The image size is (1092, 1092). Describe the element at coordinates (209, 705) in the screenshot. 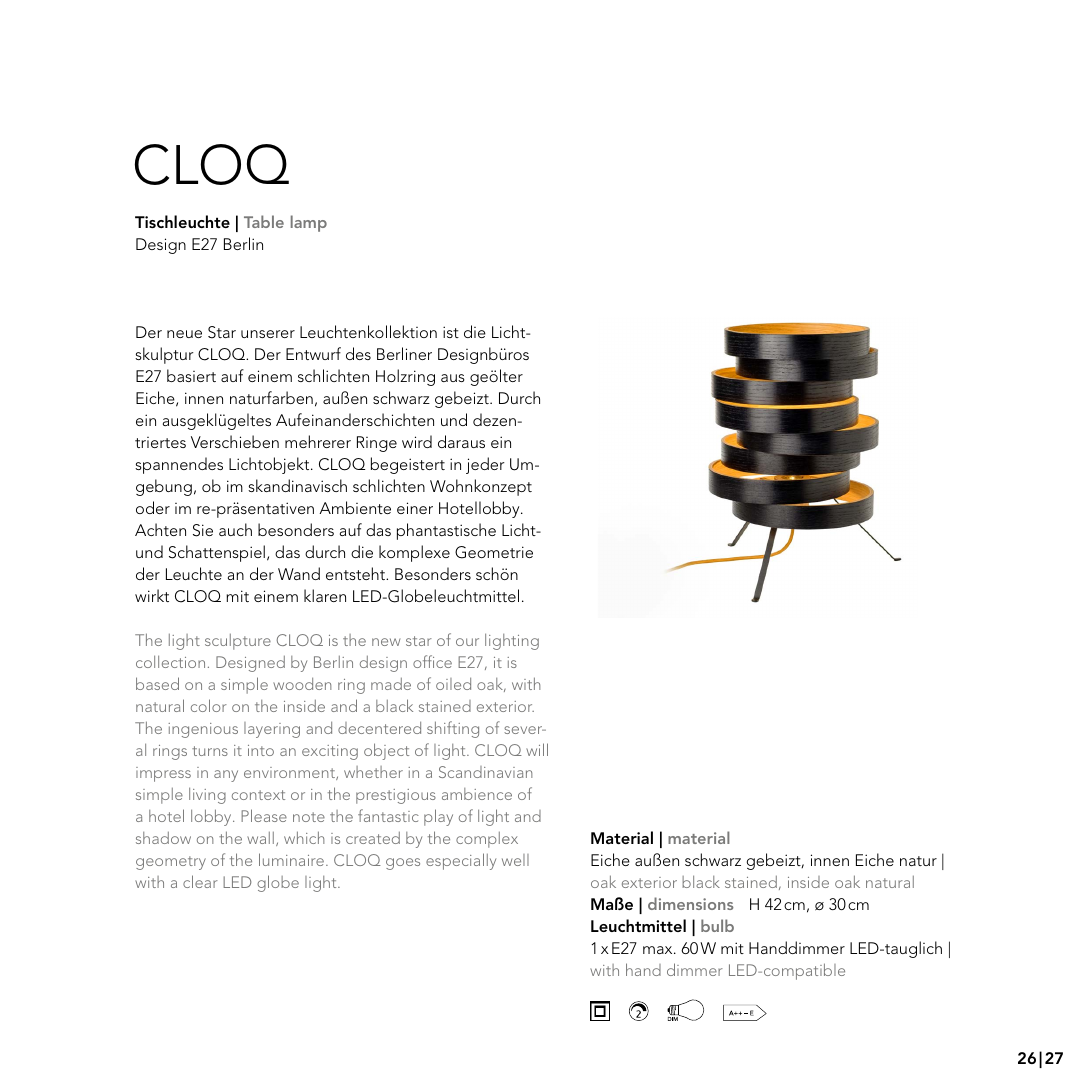

I see `color` at that location.
